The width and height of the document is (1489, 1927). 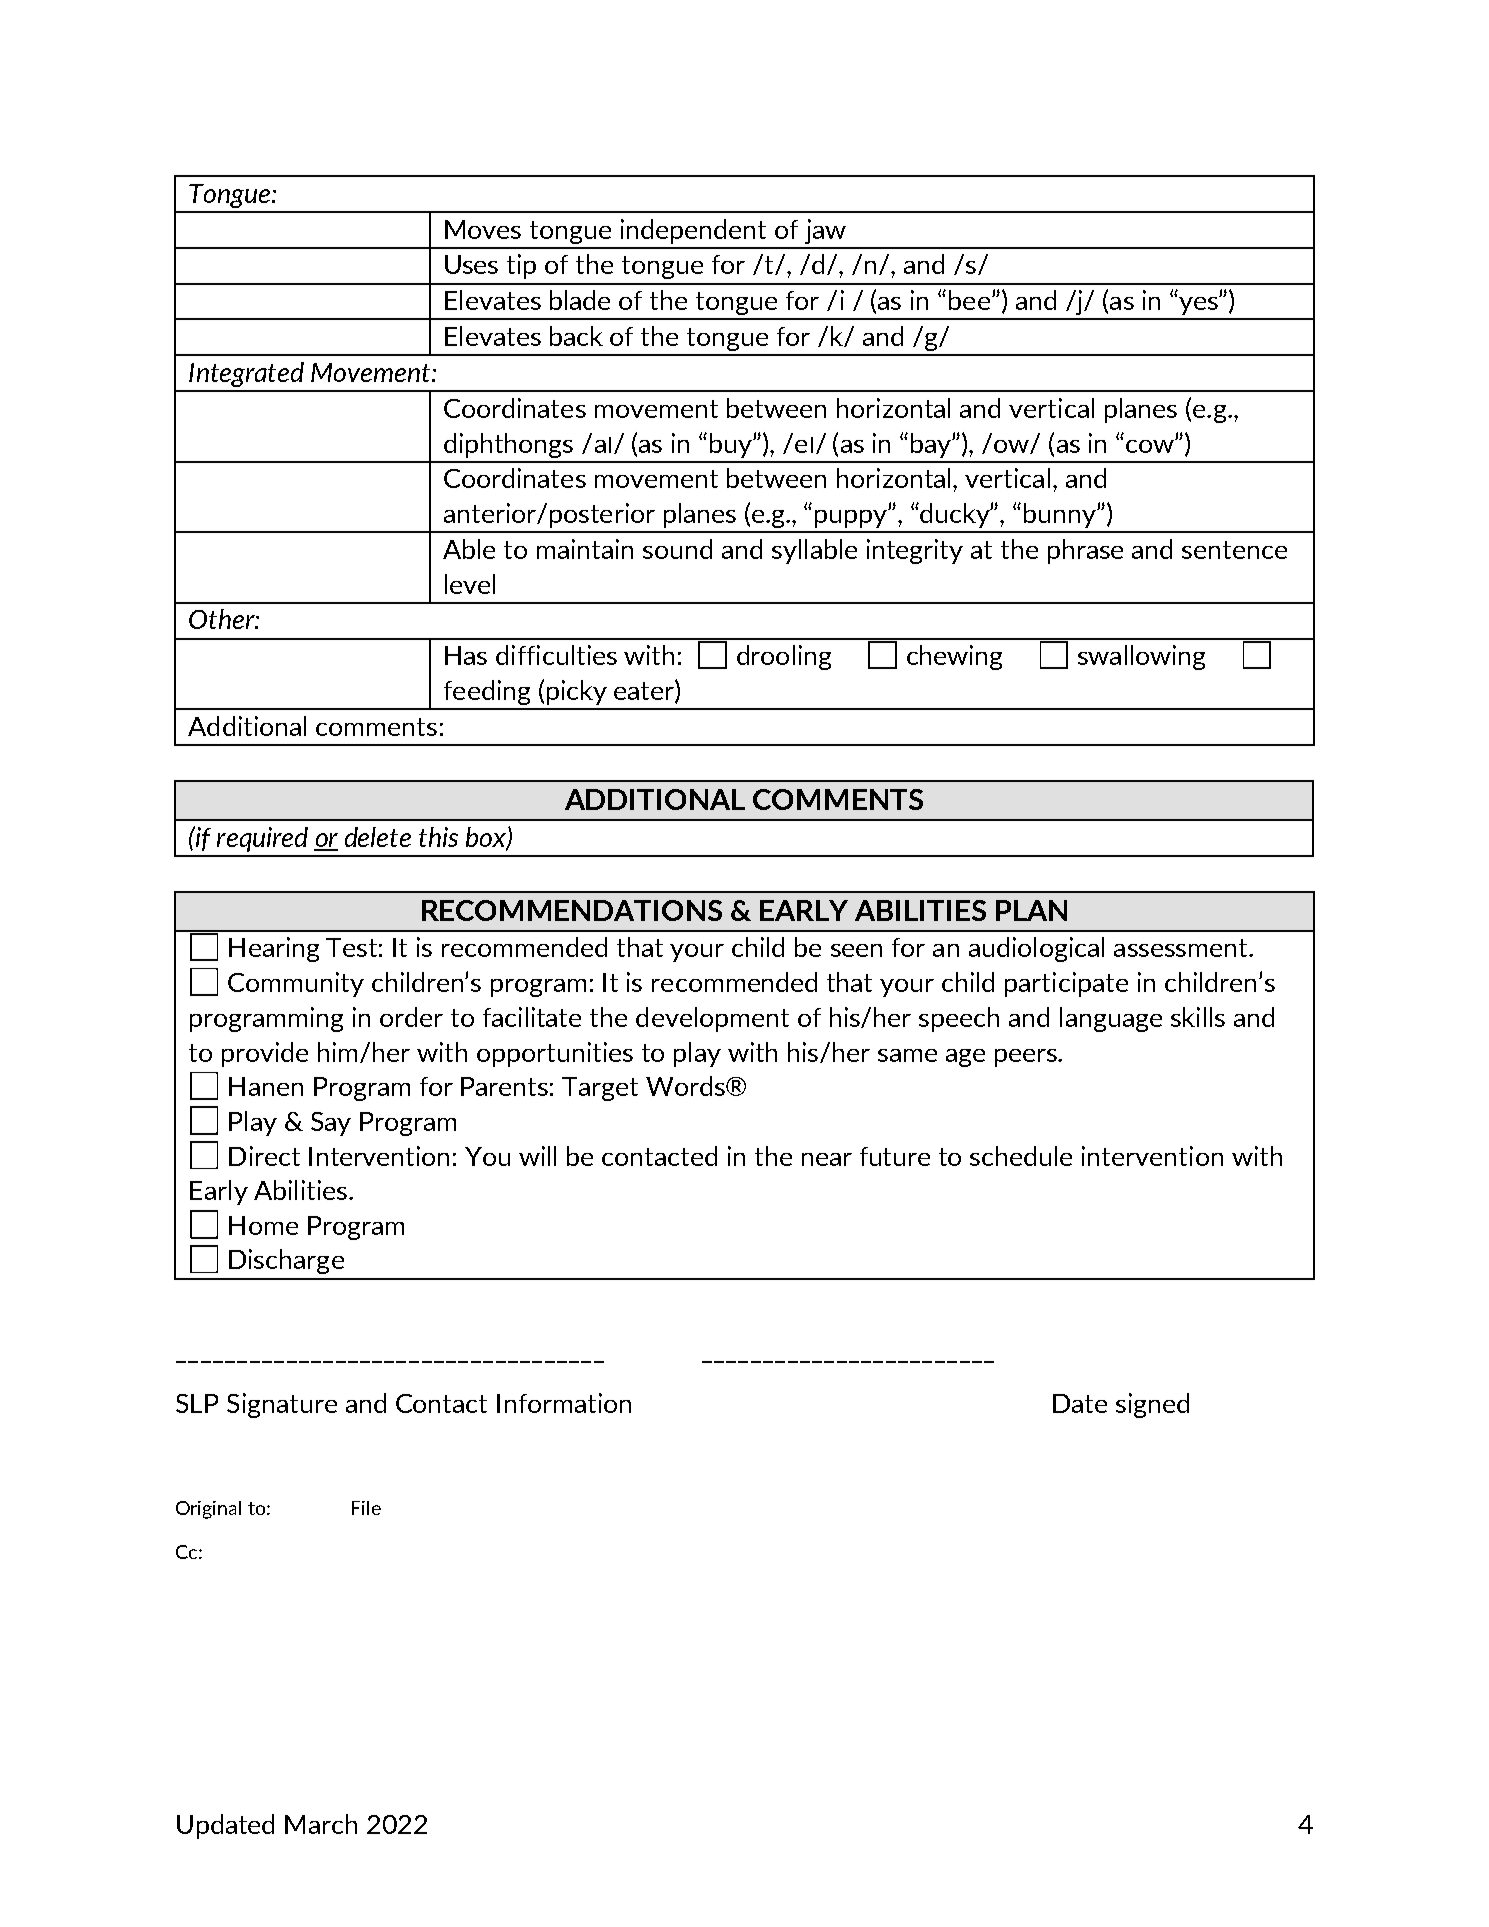 What do you see at coordinates (296, 984) in the document?
I see `Community` at bounding box center [296, 984].
